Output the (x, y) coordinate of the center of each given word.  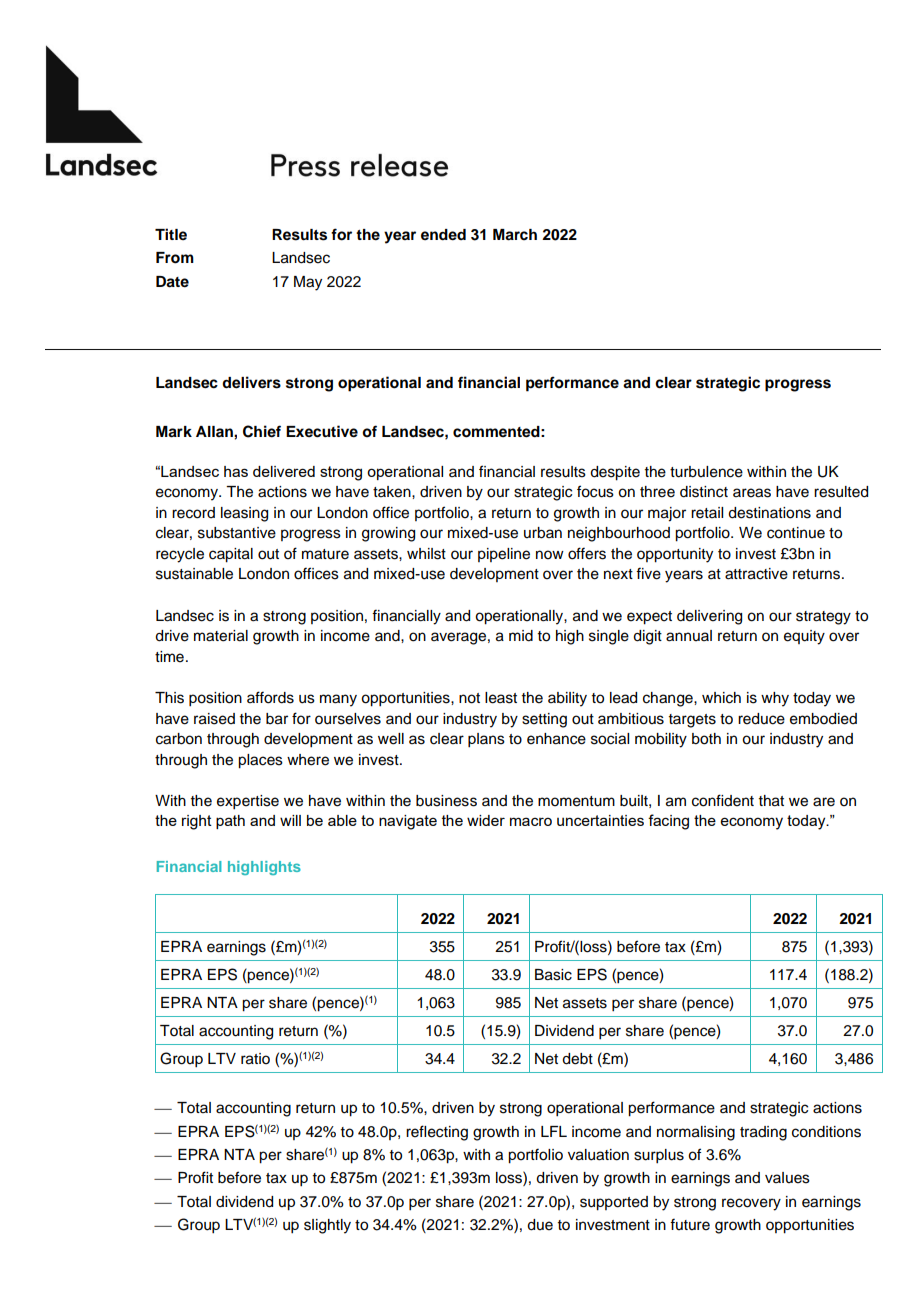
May (308, 283)
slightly (327, 1226)
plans (486, 740)
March (515, 235)
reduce (761, 719)
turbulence (706, 472)
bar (277, 719)
